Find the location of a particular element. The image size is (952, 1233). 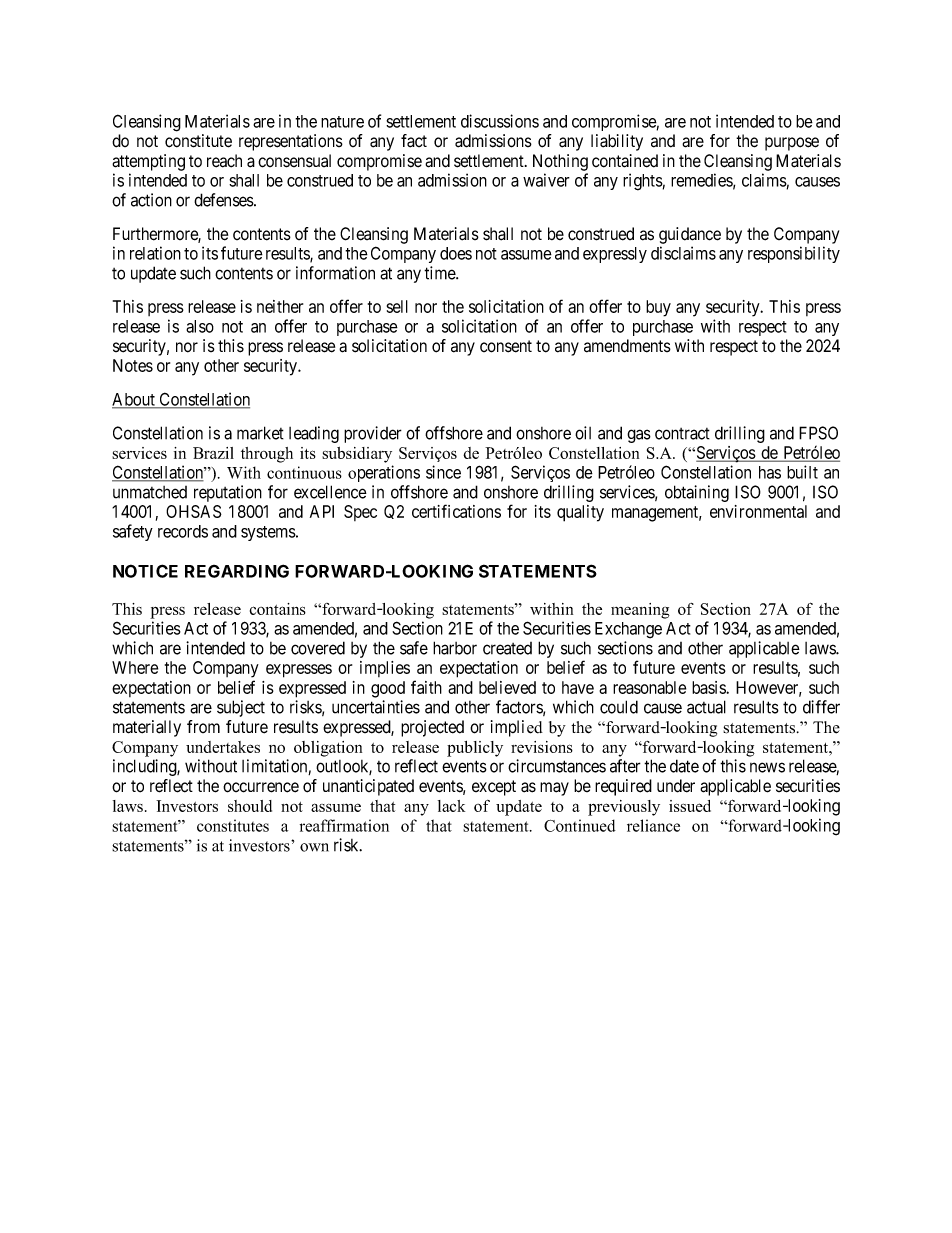

reach is located at coordinates (224, 161).
